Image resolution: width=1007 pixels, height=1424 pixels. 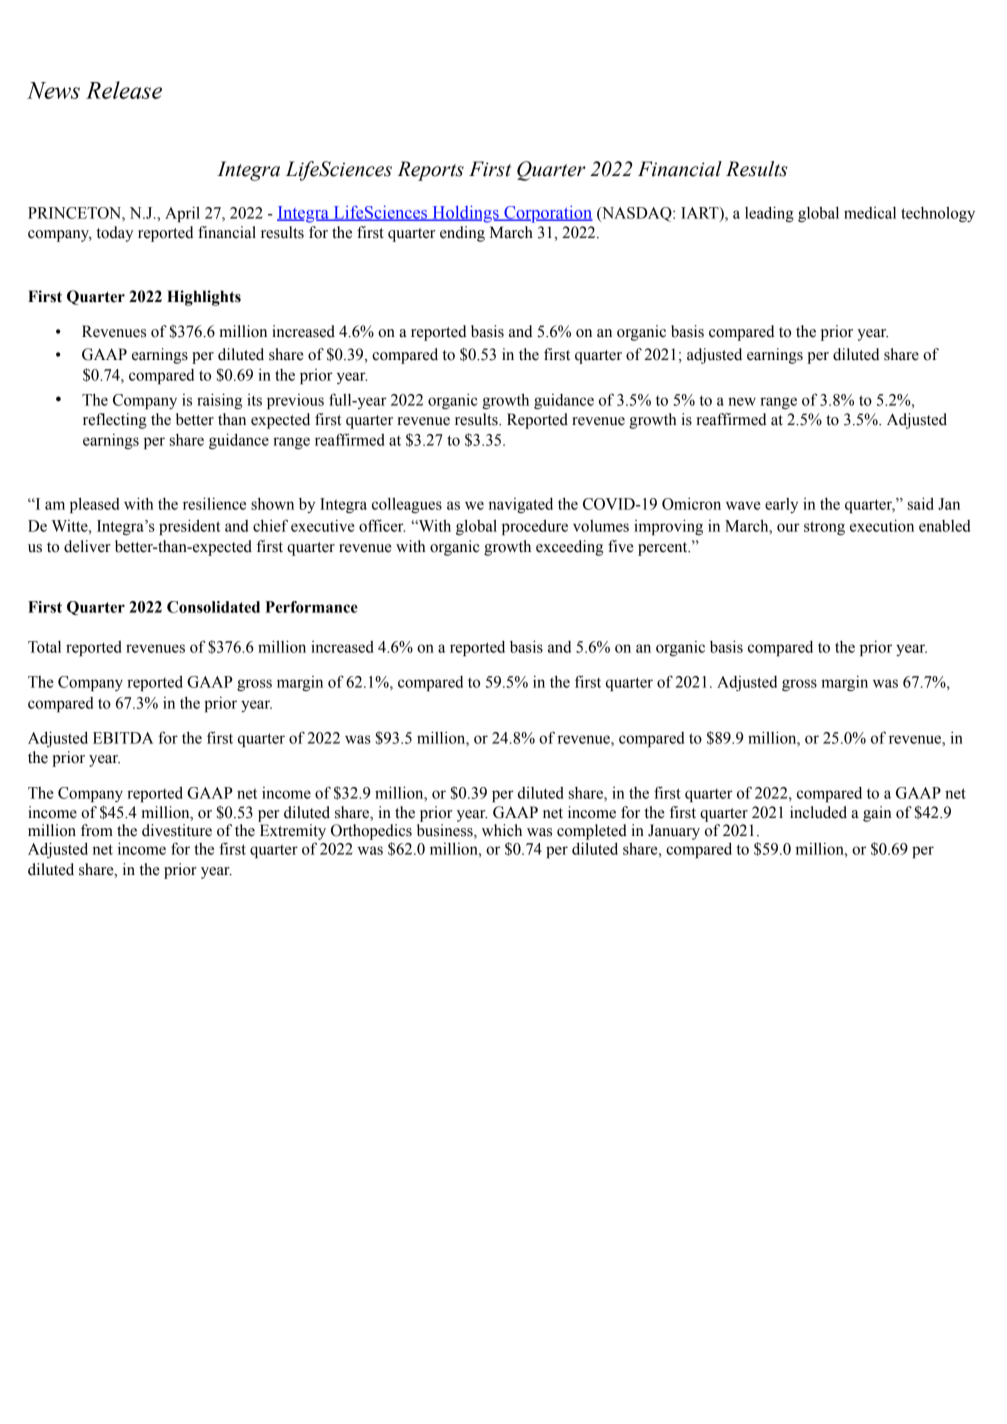 What do you see at coordinates (870, 213) in the screenshot?
I see `medical` at bounding box center [870, 213].
